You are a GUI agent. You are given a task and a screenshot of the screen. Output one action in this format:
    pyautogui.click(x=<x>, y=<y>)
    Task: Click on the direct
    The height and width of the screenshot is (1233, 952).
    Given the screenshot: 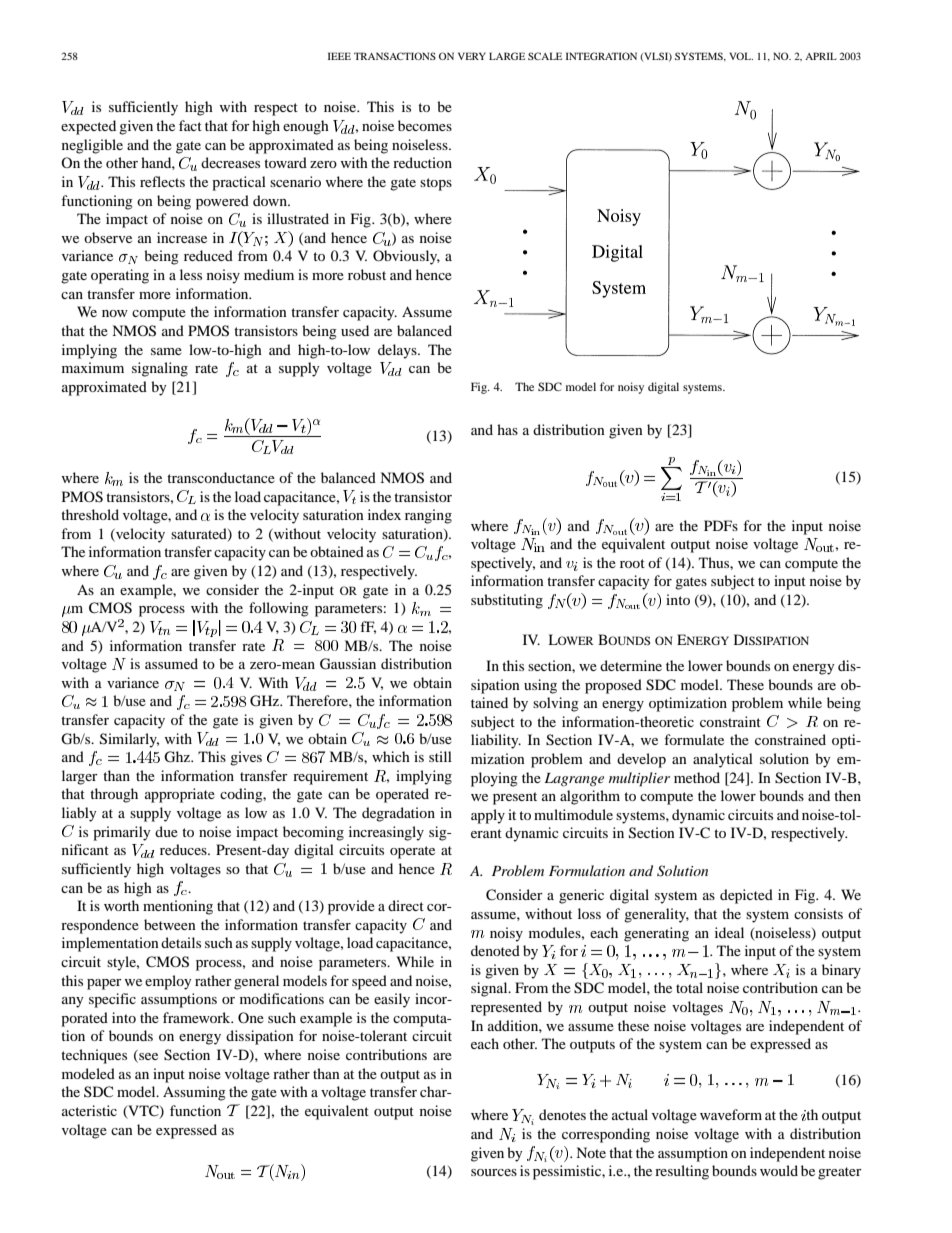 What is the action you would take?
    pyautogui.click(x=406, y=905)
